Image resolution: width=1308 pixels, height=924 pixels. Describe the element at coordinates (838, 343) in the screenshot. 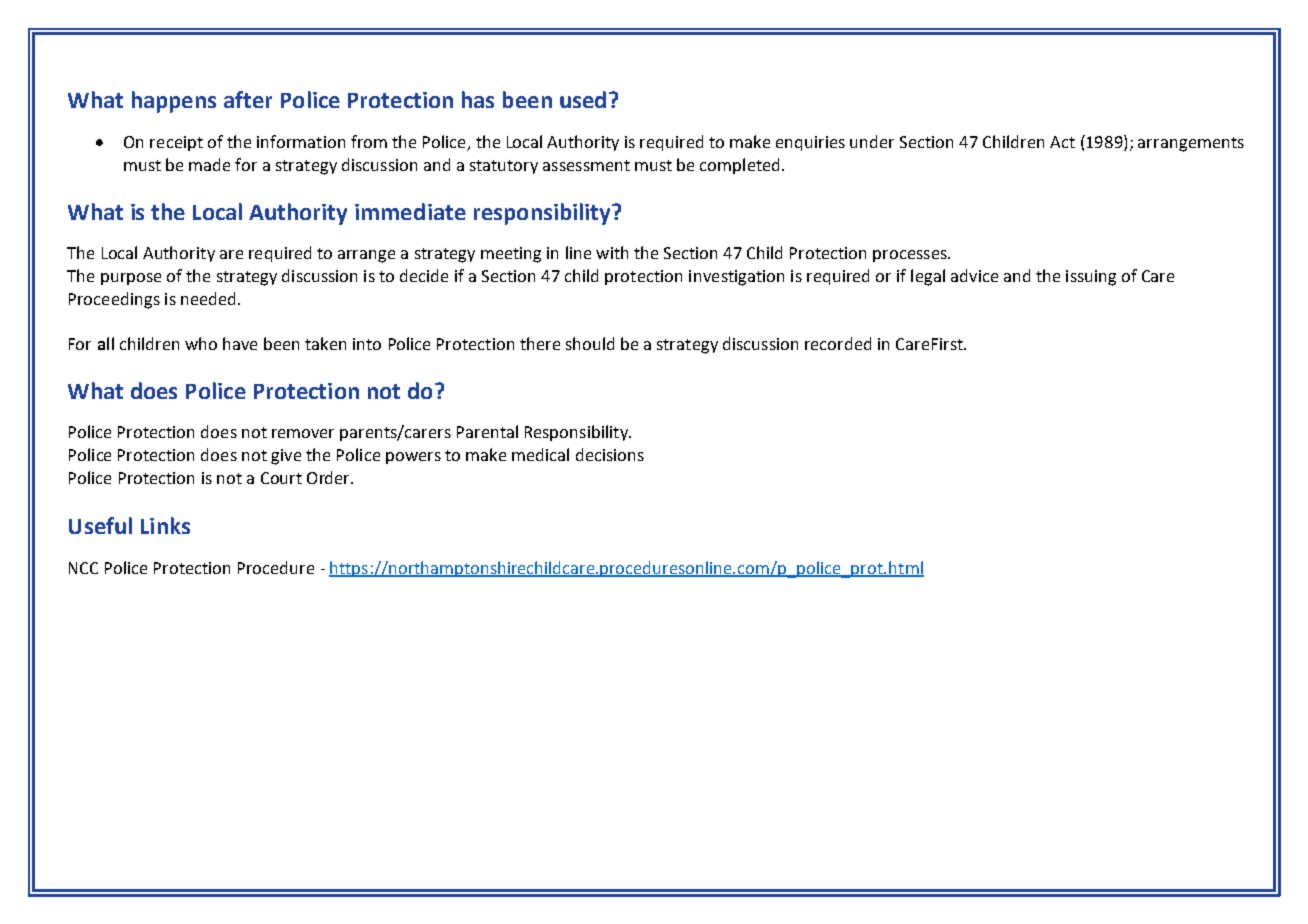

I see `recorded` at that location.
